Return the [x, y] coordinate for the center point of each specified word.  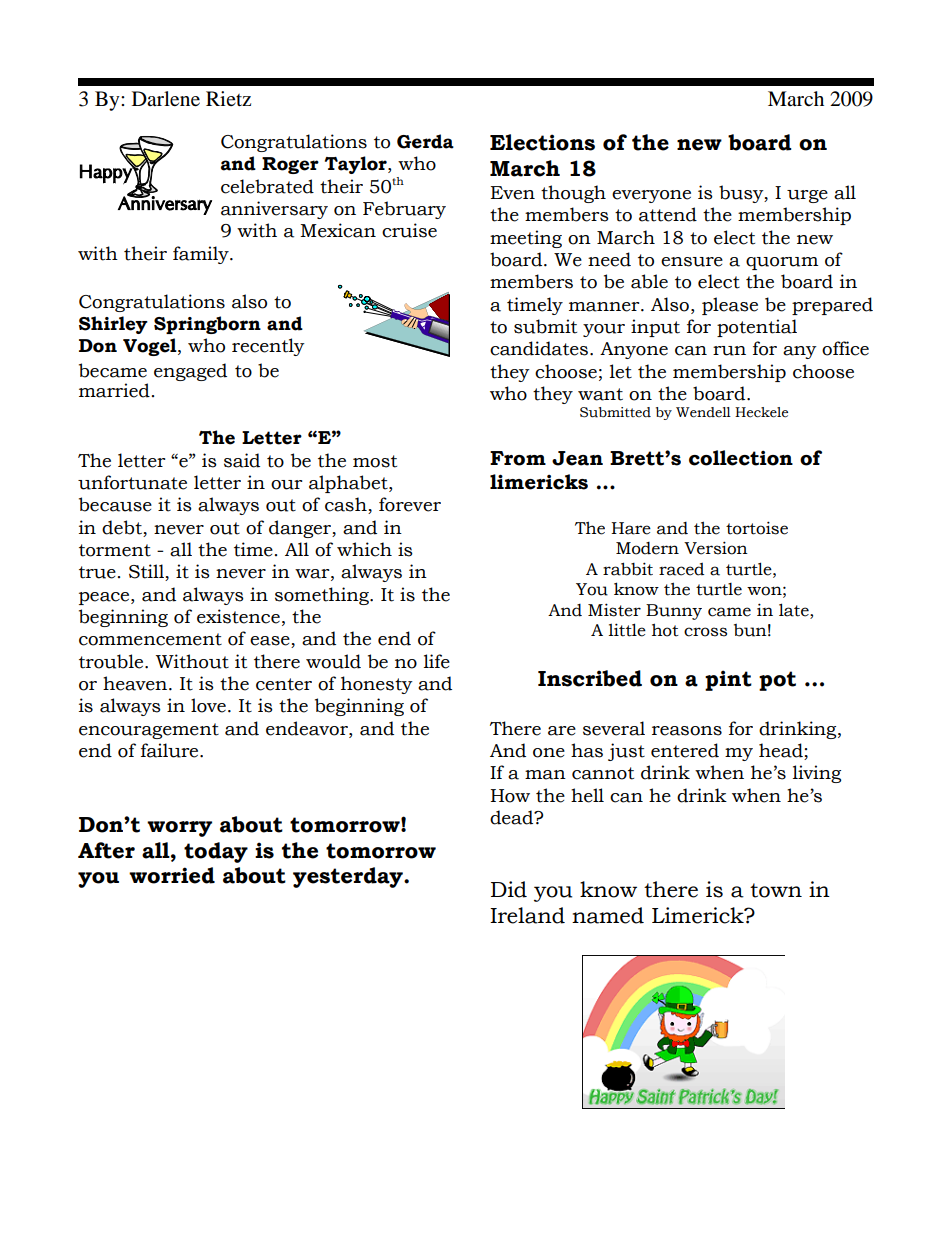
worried [172, 875]
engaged [190, 372]
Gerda [425, 141]
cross [705, 632]
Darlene [166, 99]
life [437, 661]
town [776, 890]
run [729, 351]
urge [807, 196]
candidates [540, 348]
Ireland [527, 915]
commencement [150, 639]
